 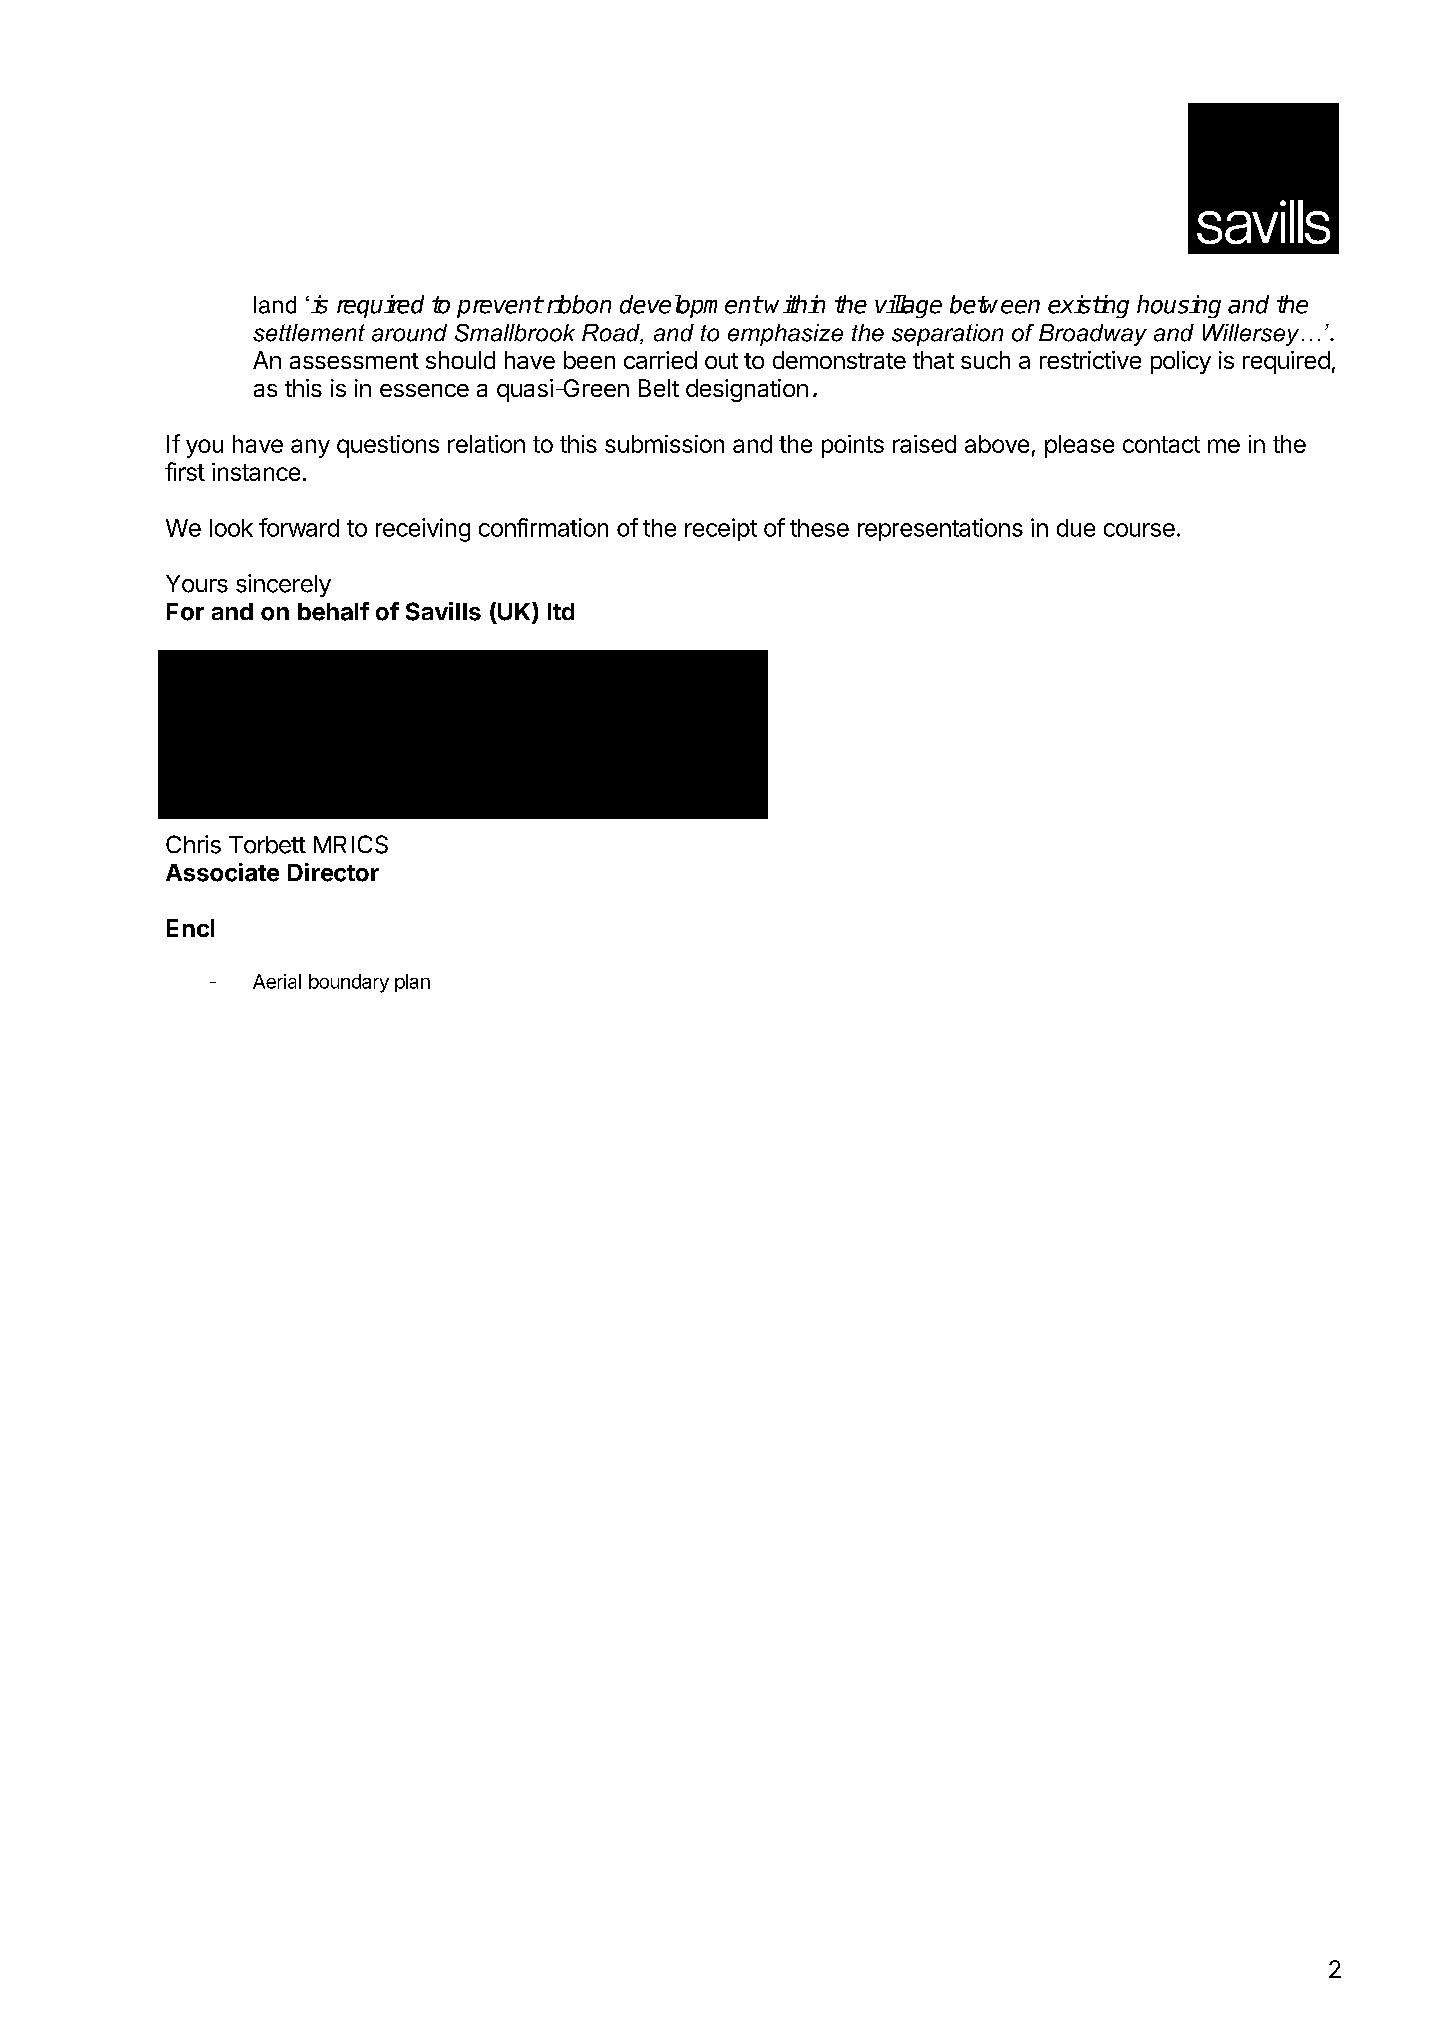 I want to click on Associate, so click(x=222, y=872).
